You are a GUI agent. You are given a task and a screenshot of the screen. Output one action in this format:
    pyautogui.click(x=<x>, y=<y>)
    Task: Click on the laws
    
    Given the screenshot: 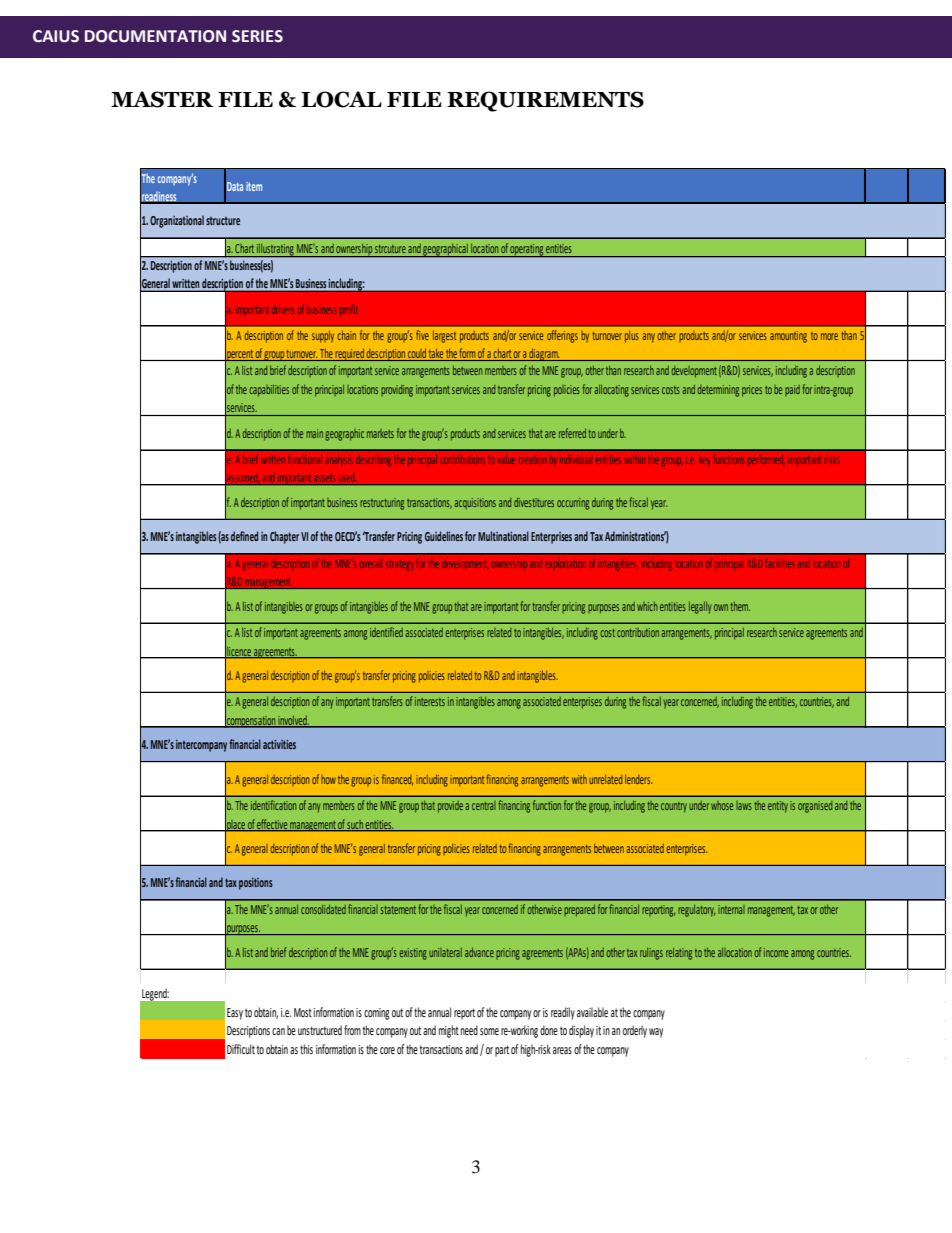 What is the action you would take?
    pyautogui.click(x=744, y=805)
